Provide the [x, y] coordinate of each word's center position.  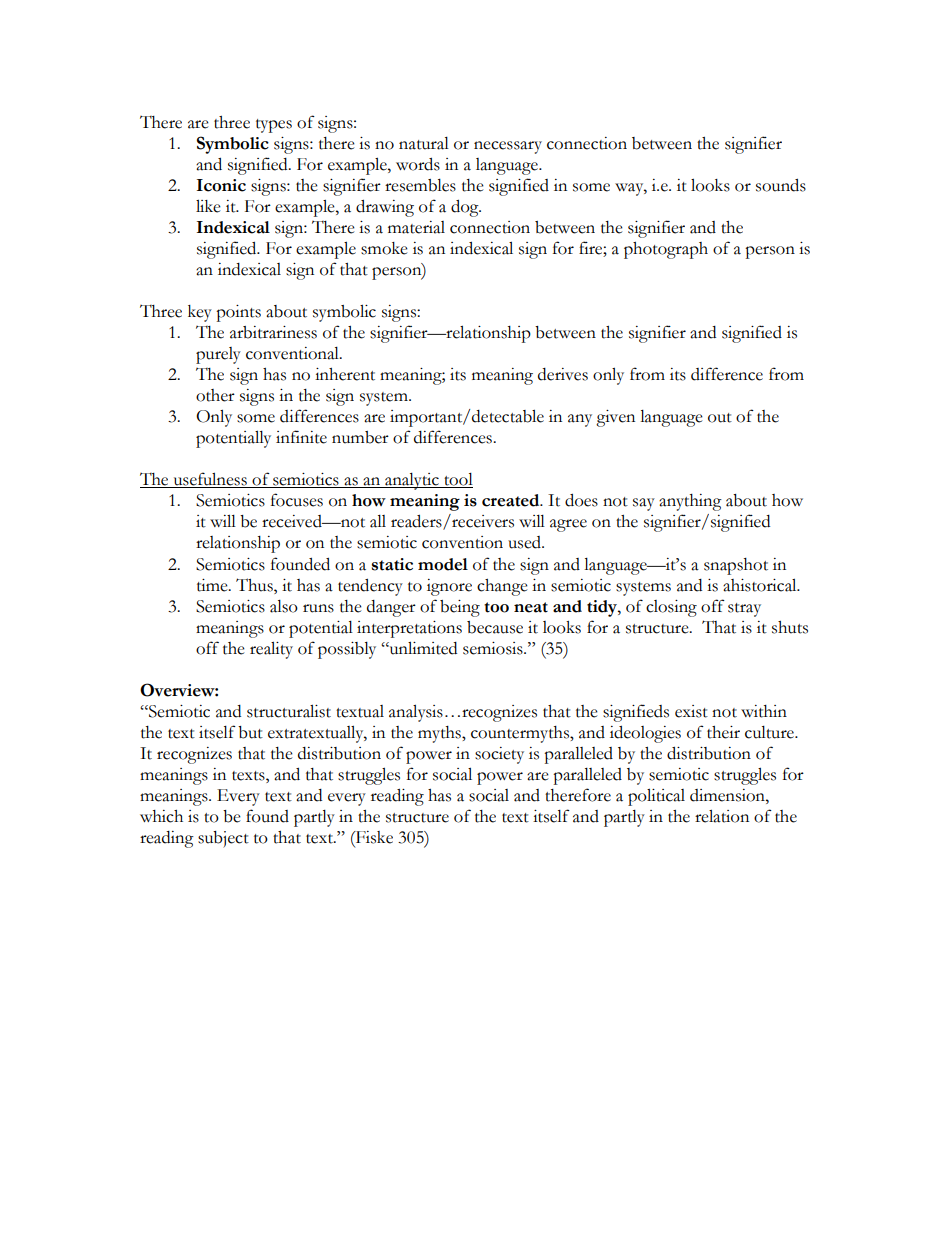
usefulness [210, 480]
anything [690, 502]
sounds [781, 185]
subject [223, 839]
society [499, 755]
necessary [508, 147]
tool [457, 480]
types [274, 126]
